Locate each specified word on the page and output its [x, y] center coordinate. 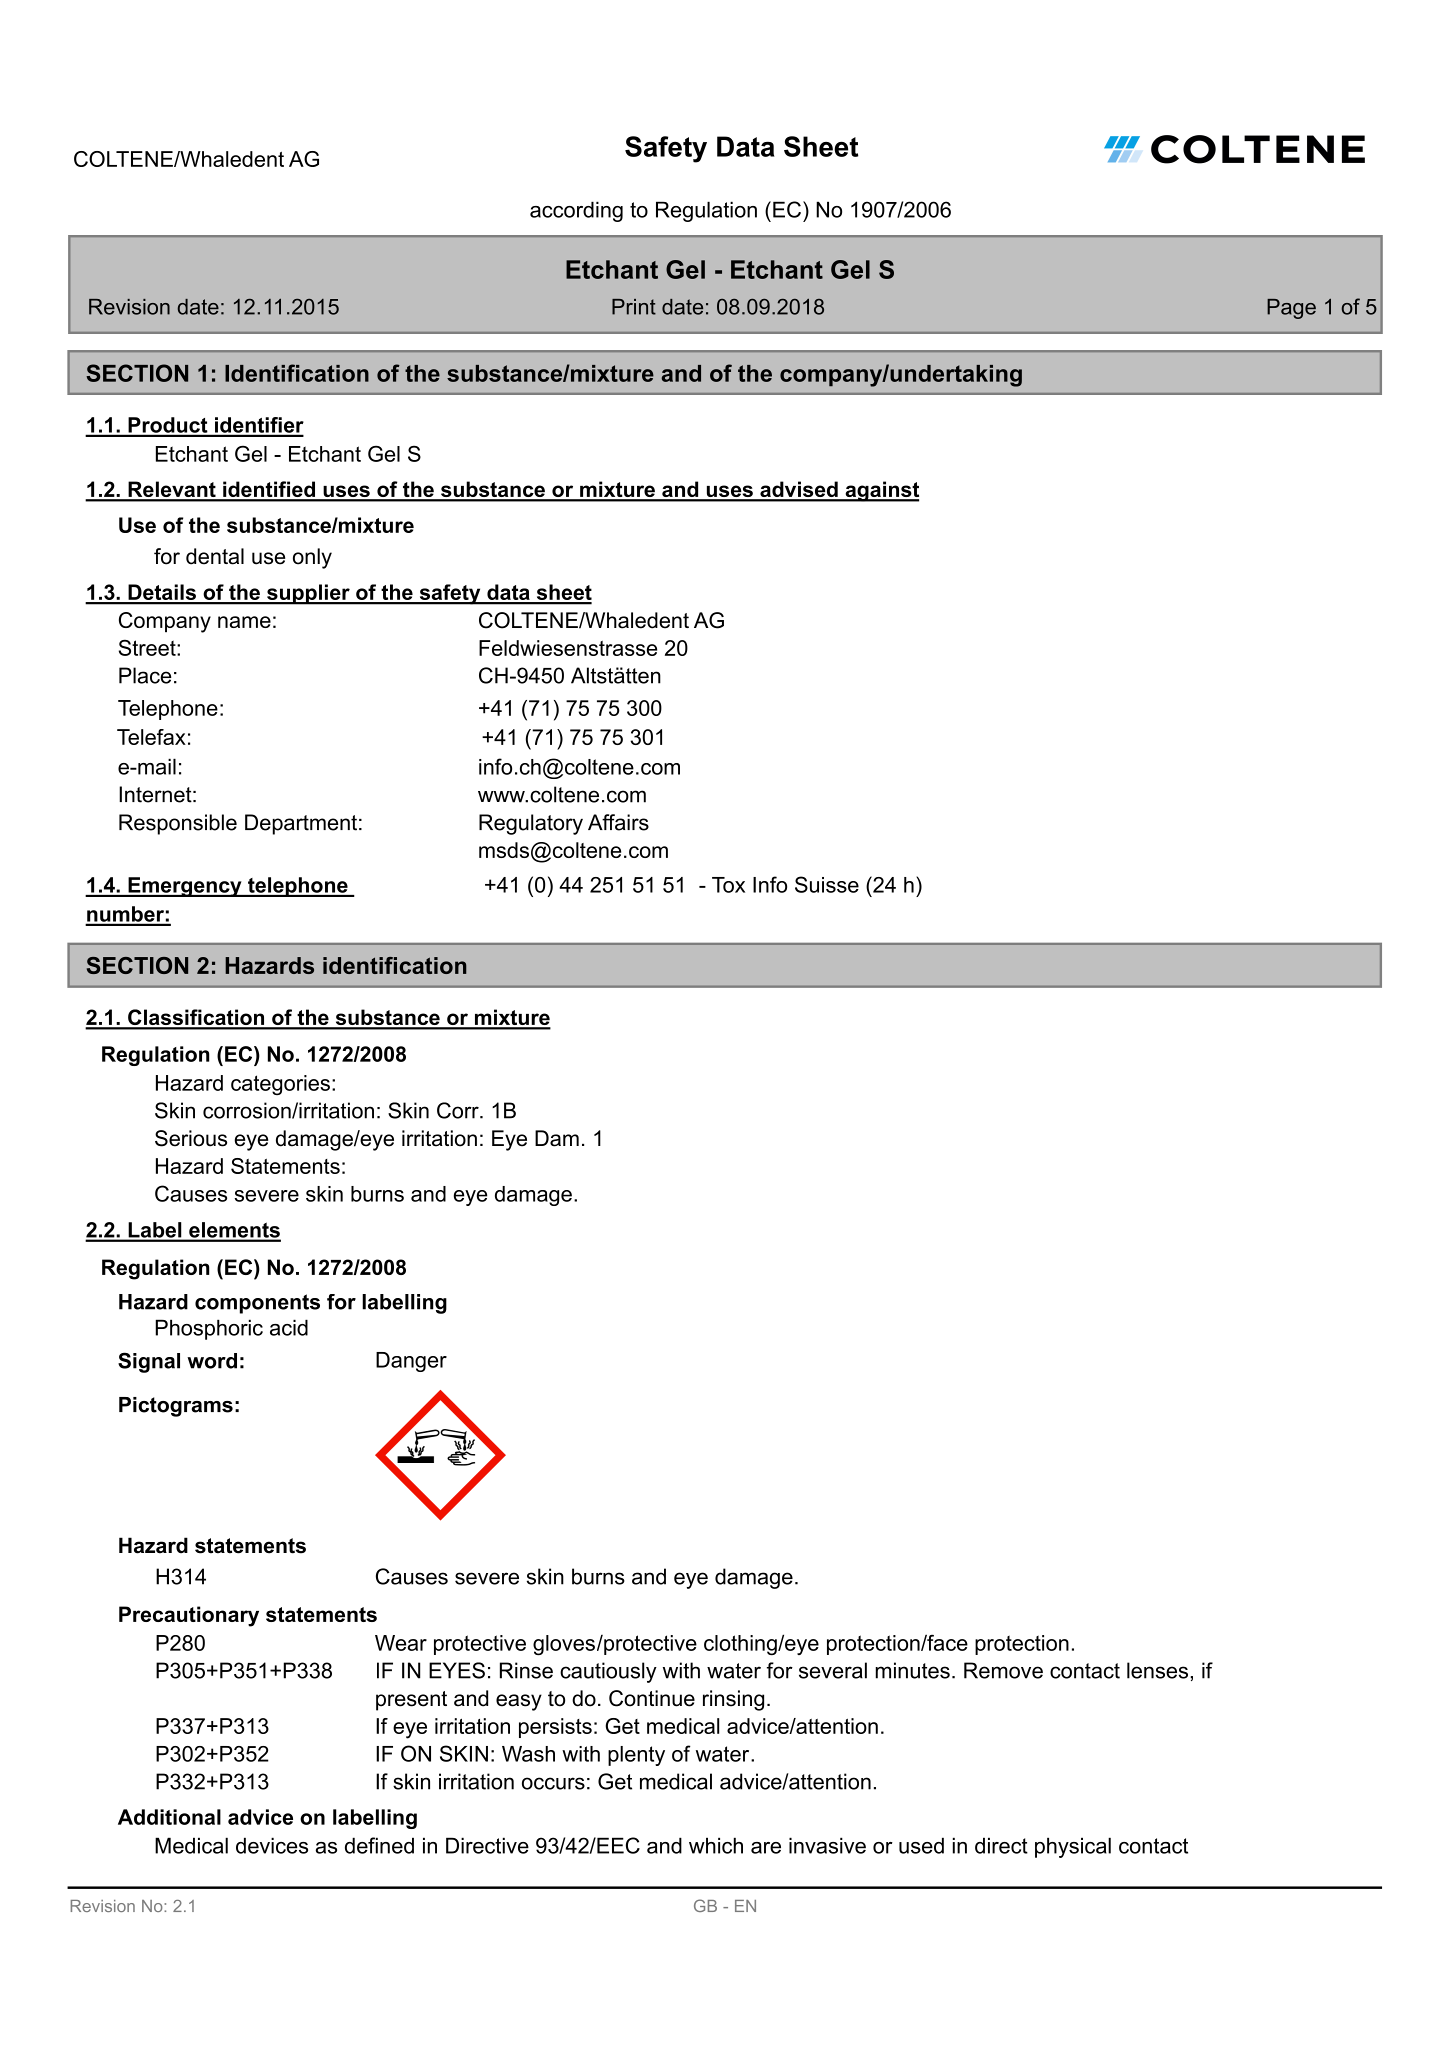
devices [272, 1845]
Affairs [618, 822]
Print [634, 307]
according [576, 211]
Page [1291, 309]
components [257, 1304]
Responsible [178, 824]
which [716, 1845]
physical [1073, 1847]
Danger [411, 1362]
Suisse [827, 884]
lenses [1157, 1670]
